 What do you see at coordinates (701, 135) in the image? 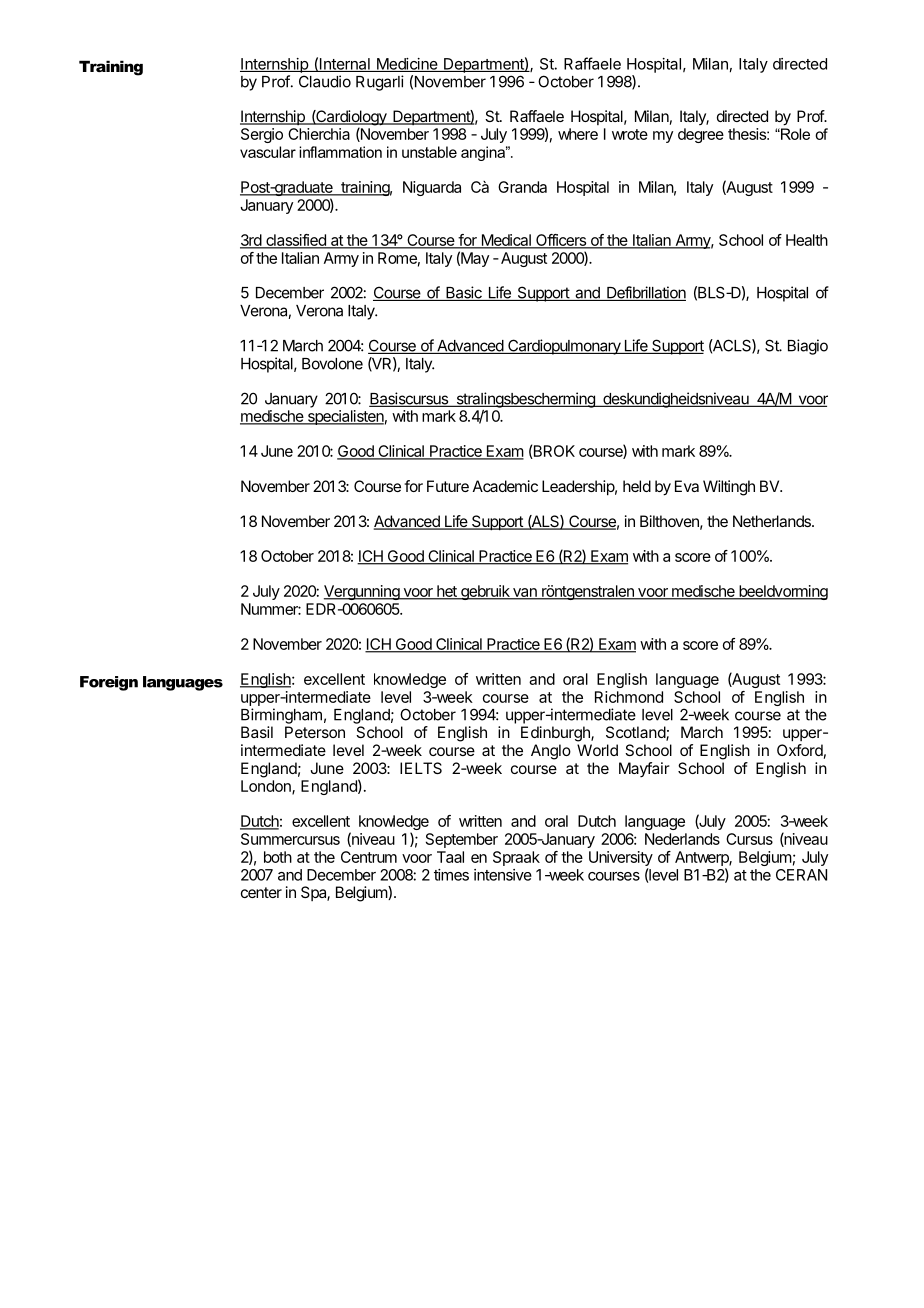
I see `degree` at bounding box center [701, 135].
